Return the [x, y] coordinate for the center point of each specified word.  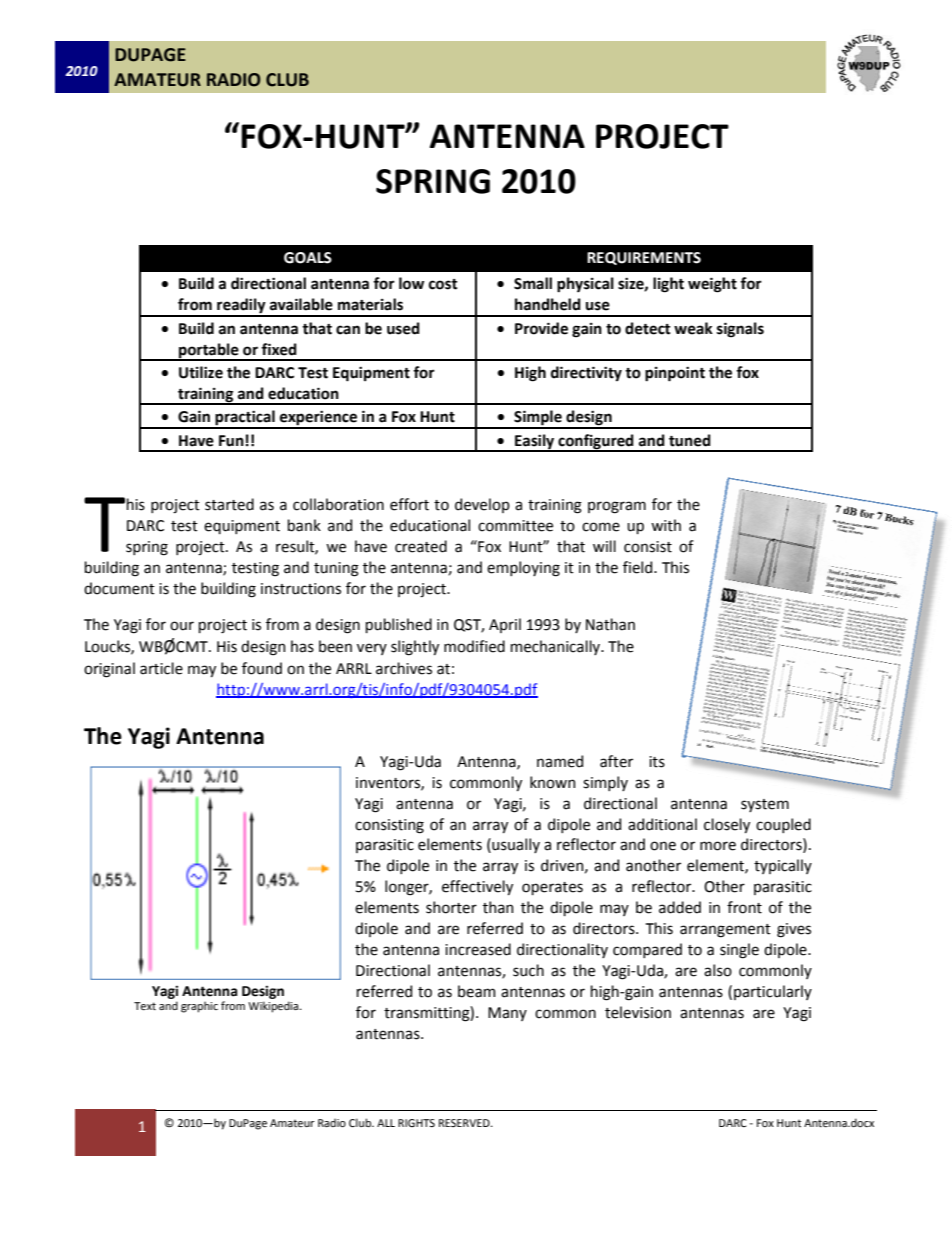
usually [515, 845]
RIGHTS [416, 1123]
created [421, 546]
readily [241, 307]
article [161, 668]
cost [443, 284]
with [666, 525]
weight [712, 285]
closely [727, 825]
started [229, 504]
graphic [199, 1007]
